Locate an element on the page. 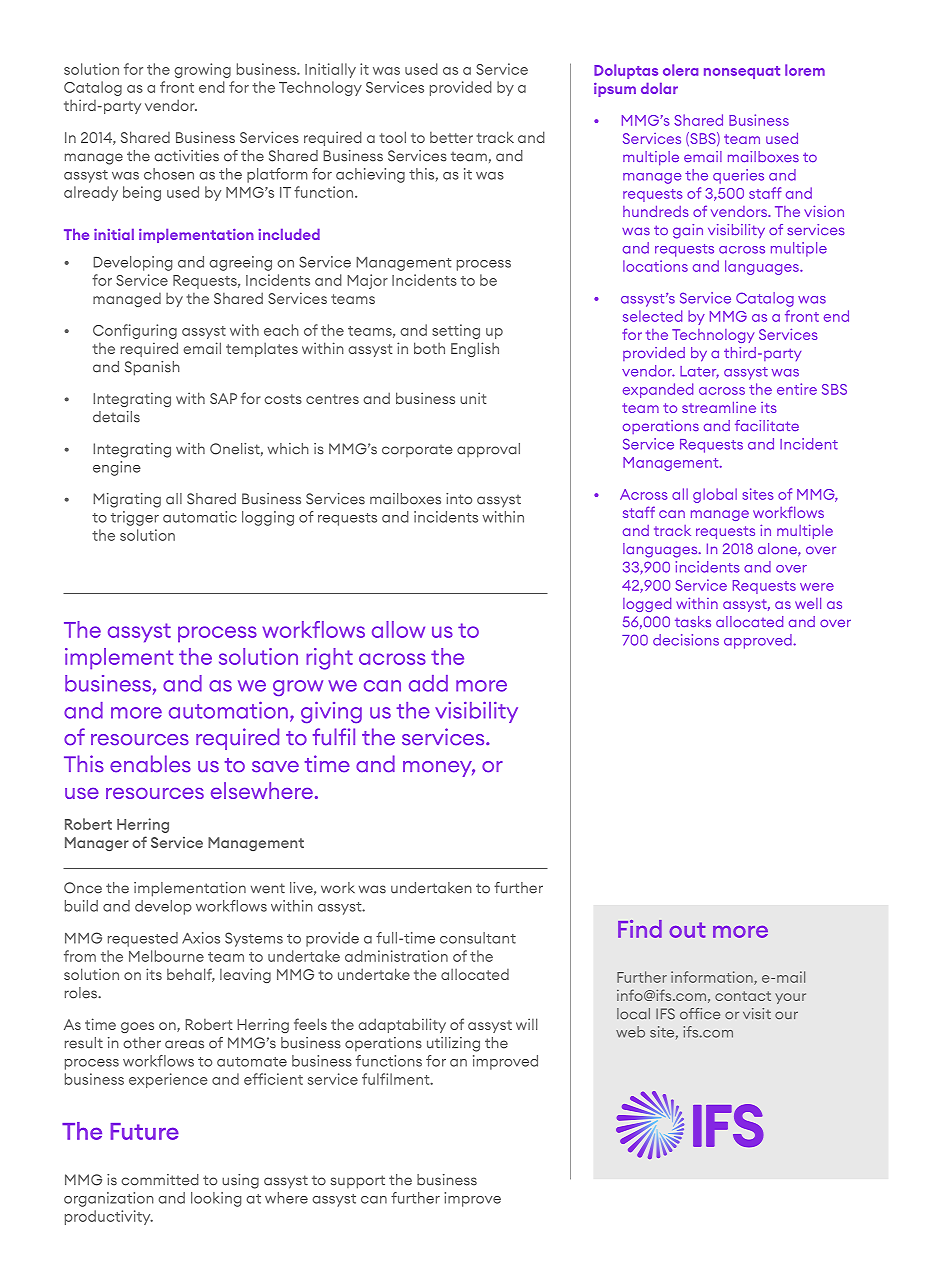 The height and width of the document is (1270, 952). better is located at coordinates (451, 137).
